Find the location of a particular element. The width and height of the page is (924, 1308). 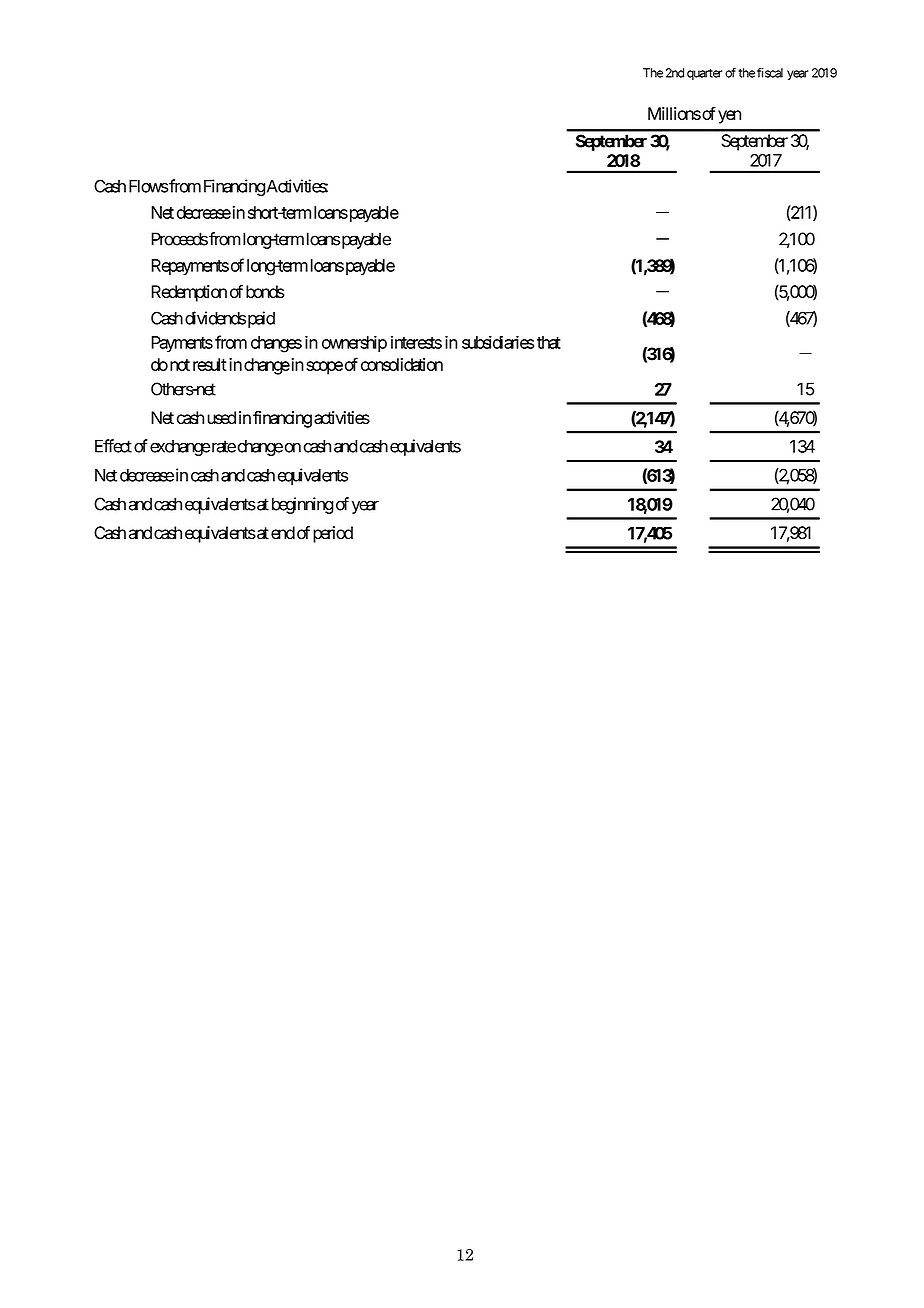

ownership is located at coordinates (354, 343).
